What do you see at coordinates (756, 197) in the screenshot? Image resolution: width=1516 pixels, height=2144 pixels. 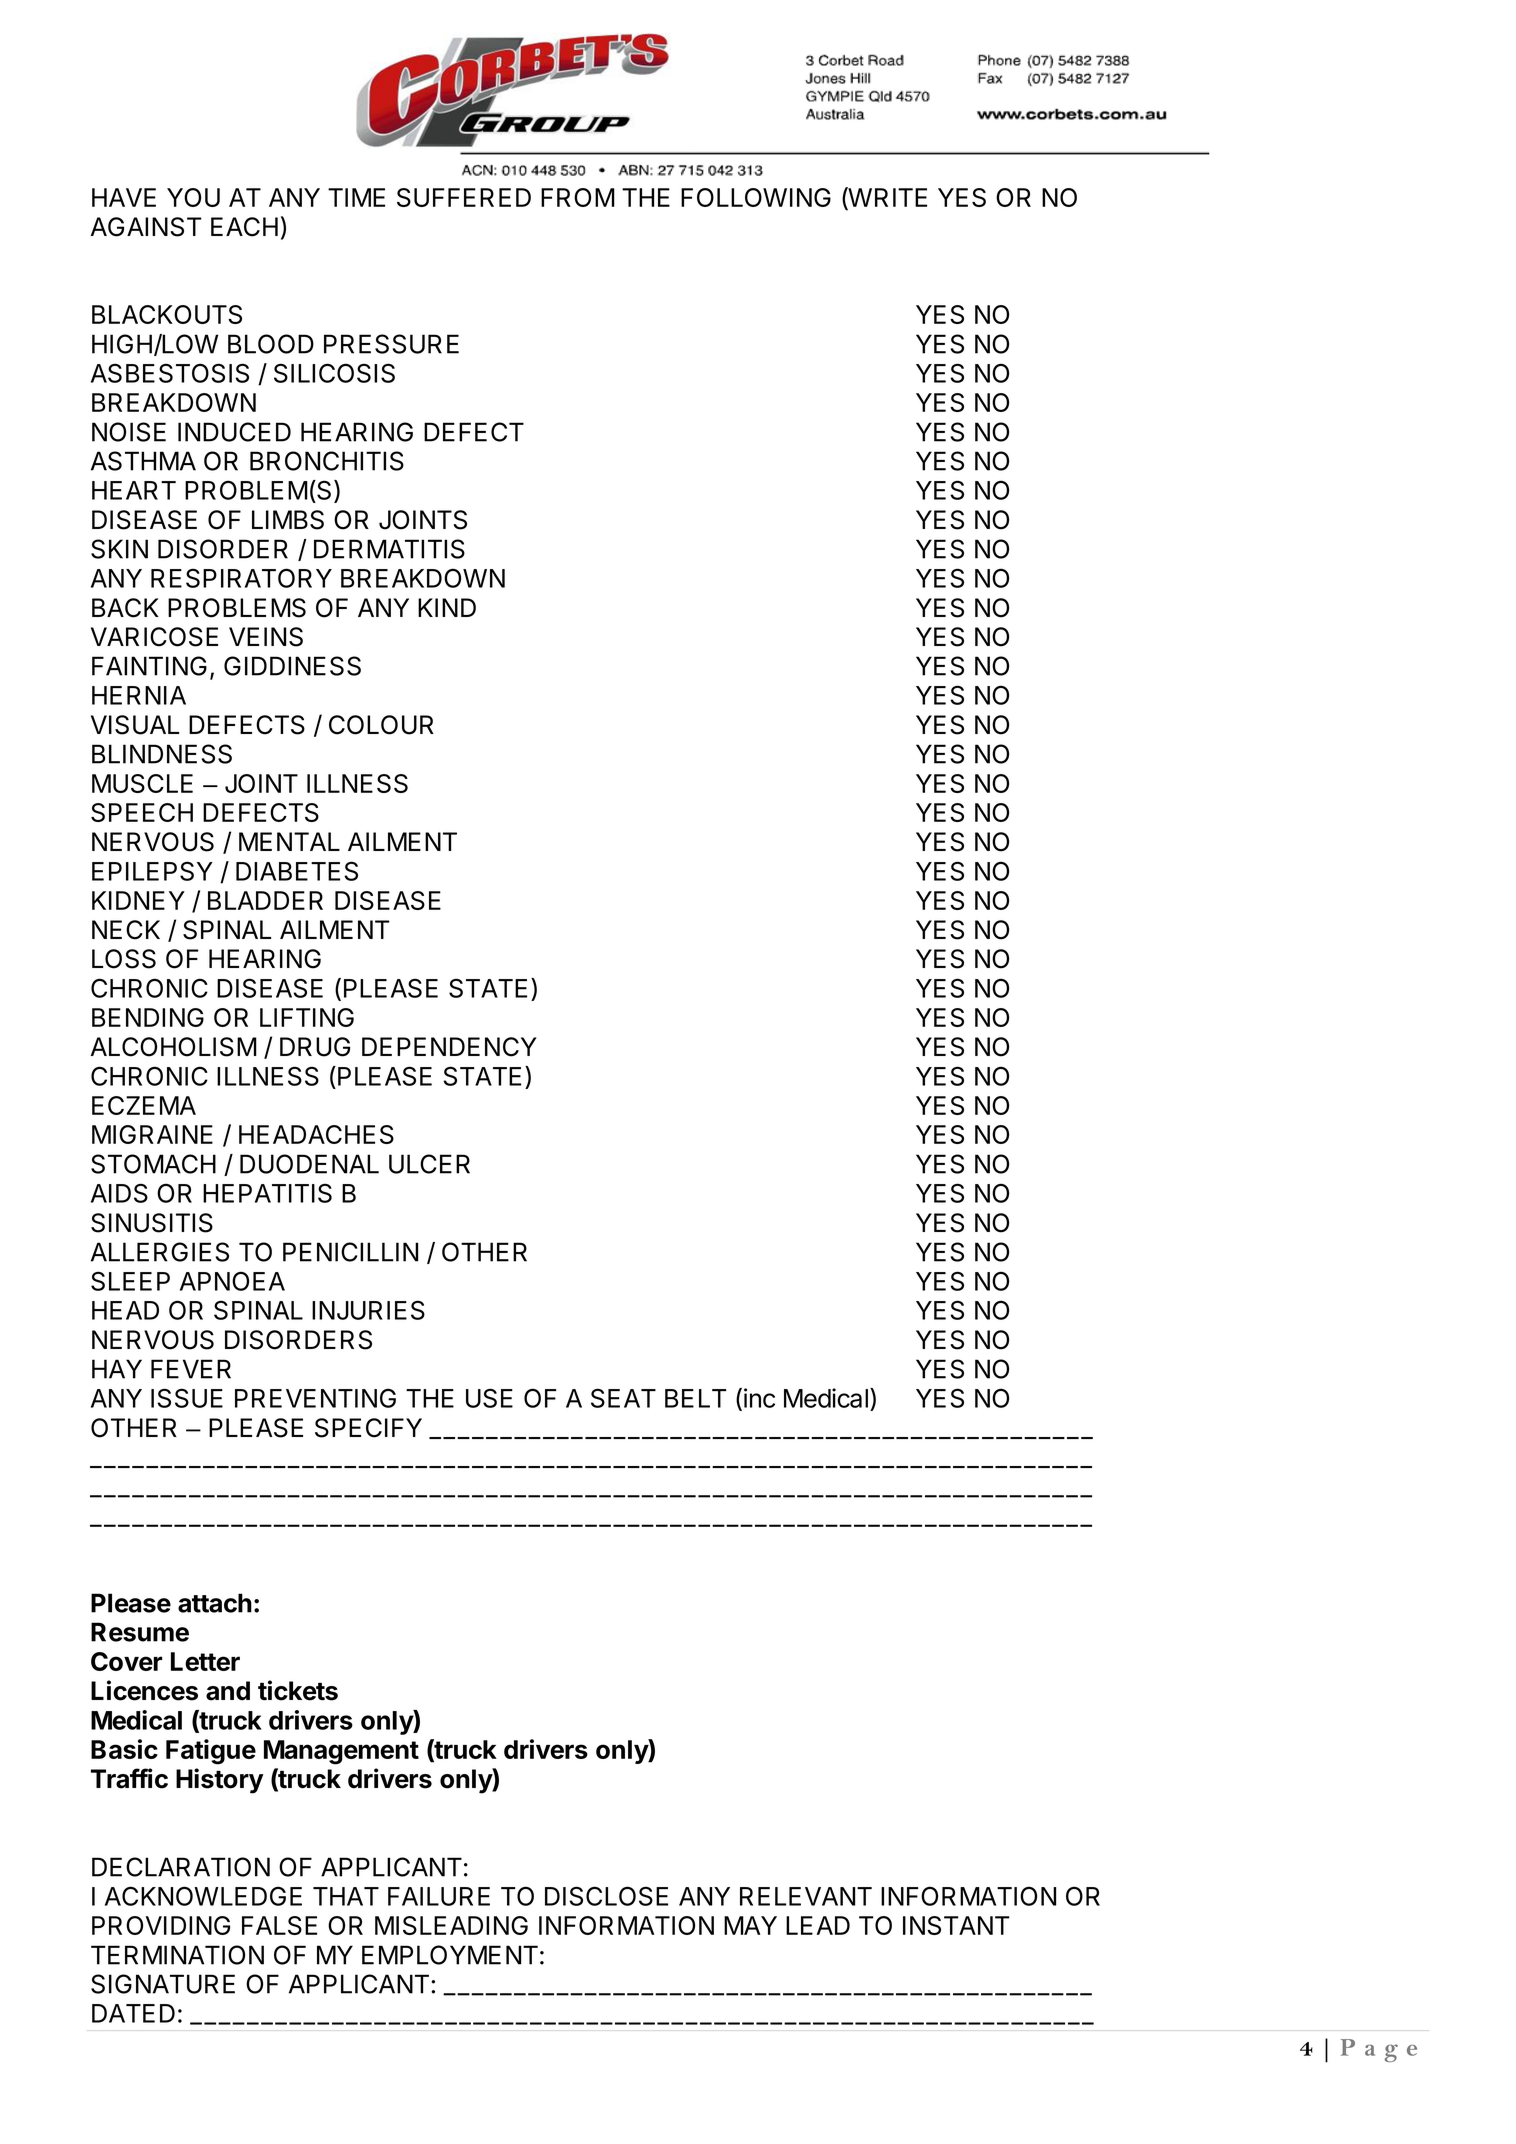 I see `FOLLOWING` at bounding box center [756, 197].
